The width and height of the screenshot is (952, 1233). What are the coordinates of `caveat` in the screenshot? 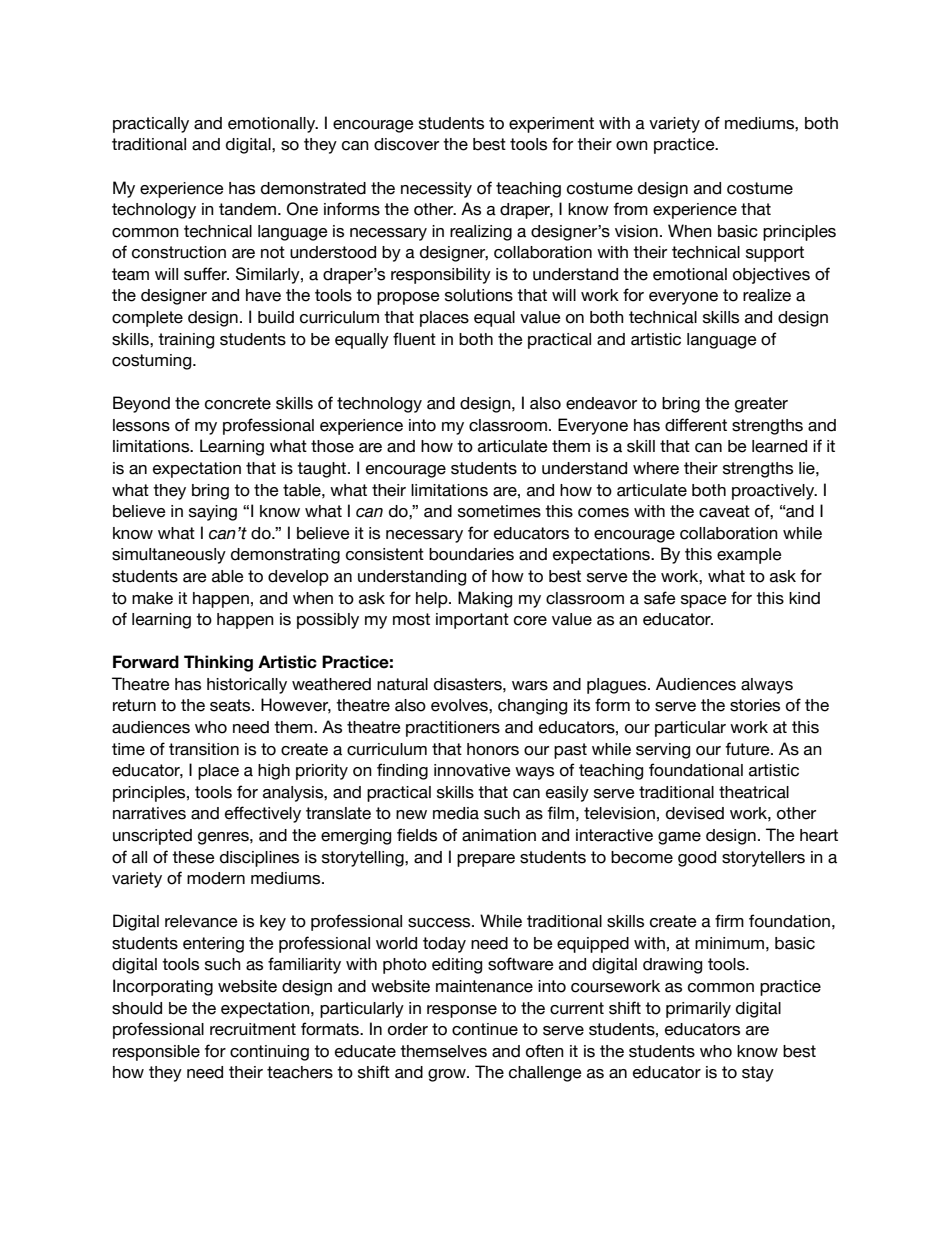 It's located at (724, 511).
